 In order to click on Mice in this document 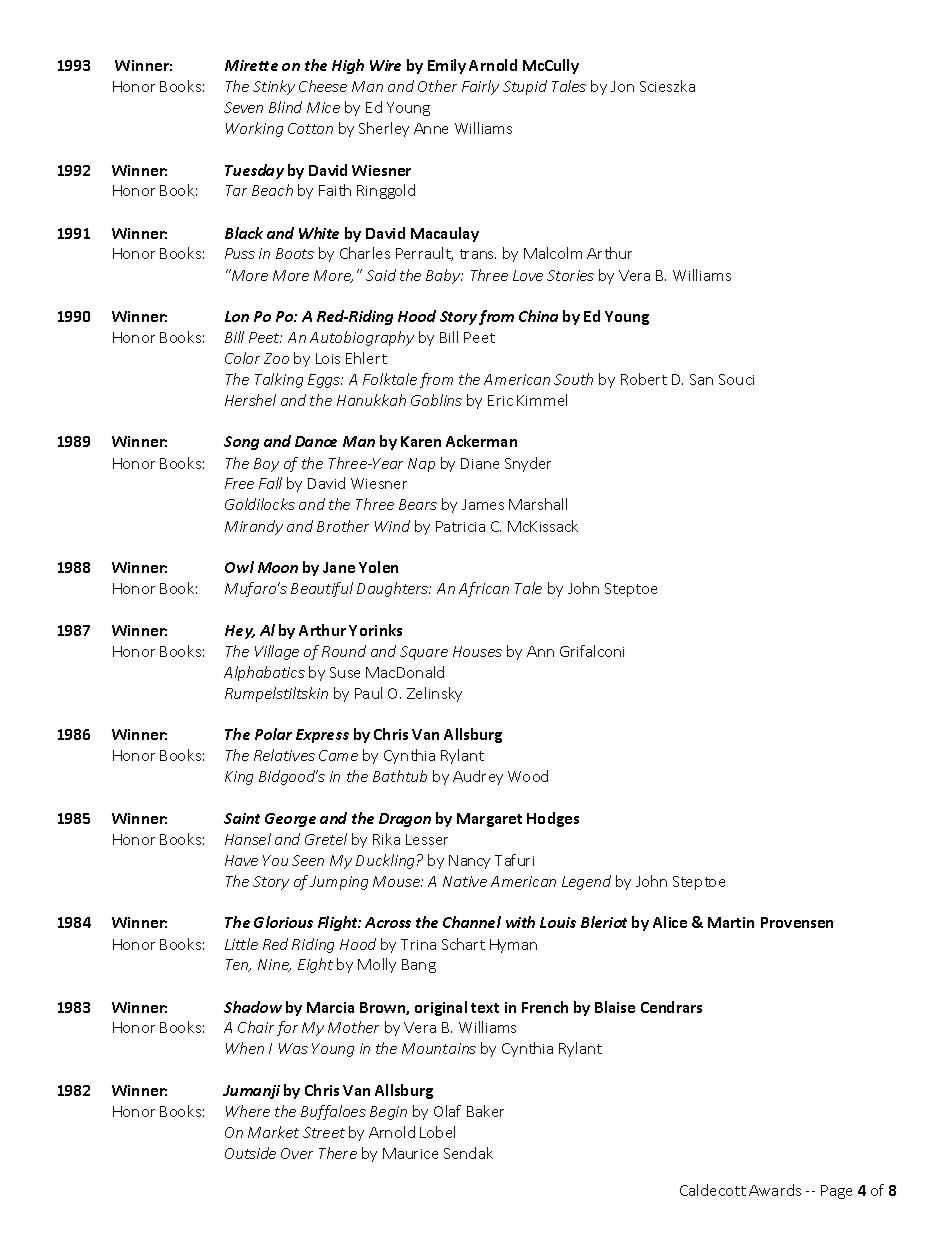, I will do `click(323, 107)`.
